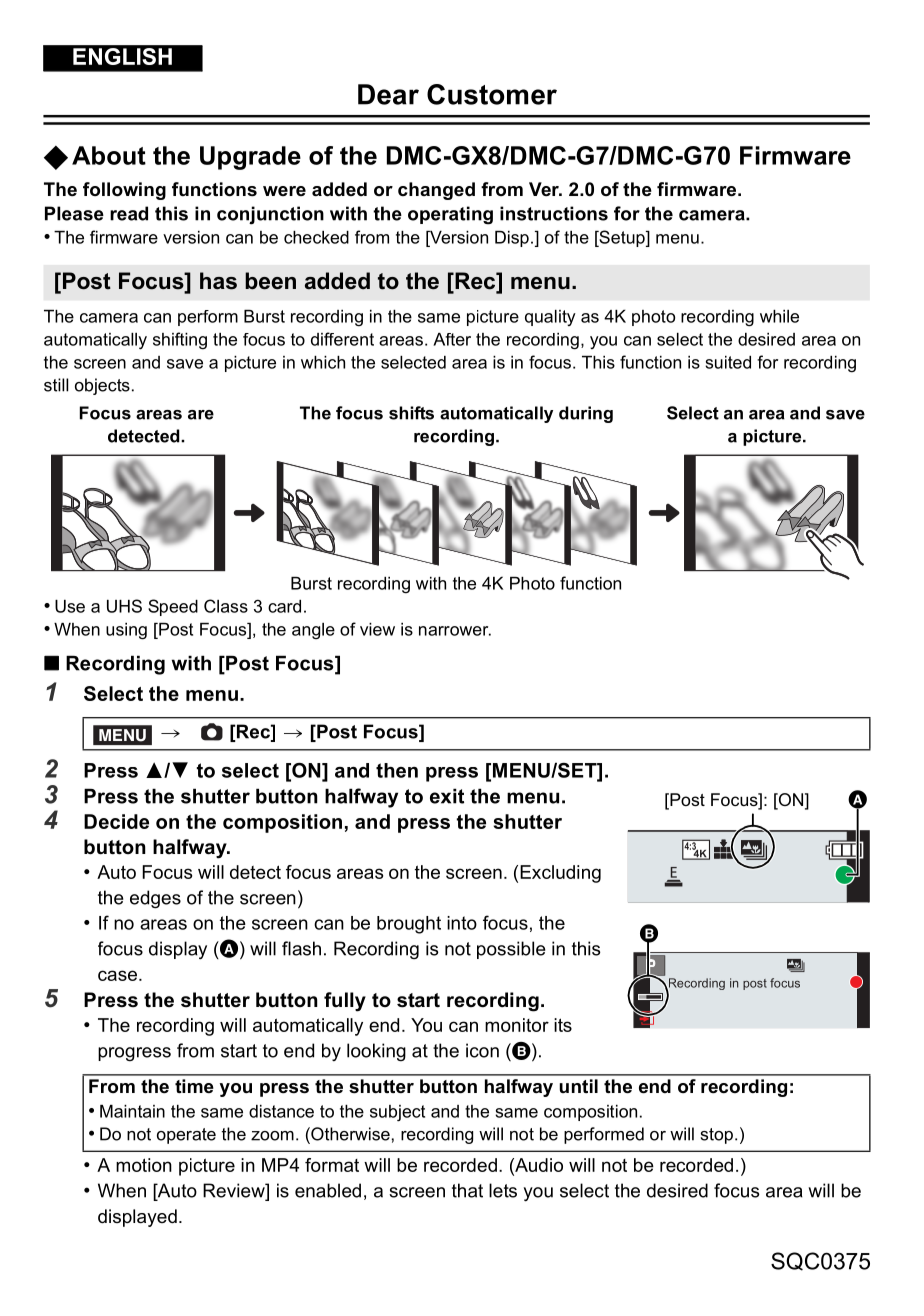  What do you see at coordinates (124, 191) in the screenshot?
I see `following` at bounding box center [124, 191].
